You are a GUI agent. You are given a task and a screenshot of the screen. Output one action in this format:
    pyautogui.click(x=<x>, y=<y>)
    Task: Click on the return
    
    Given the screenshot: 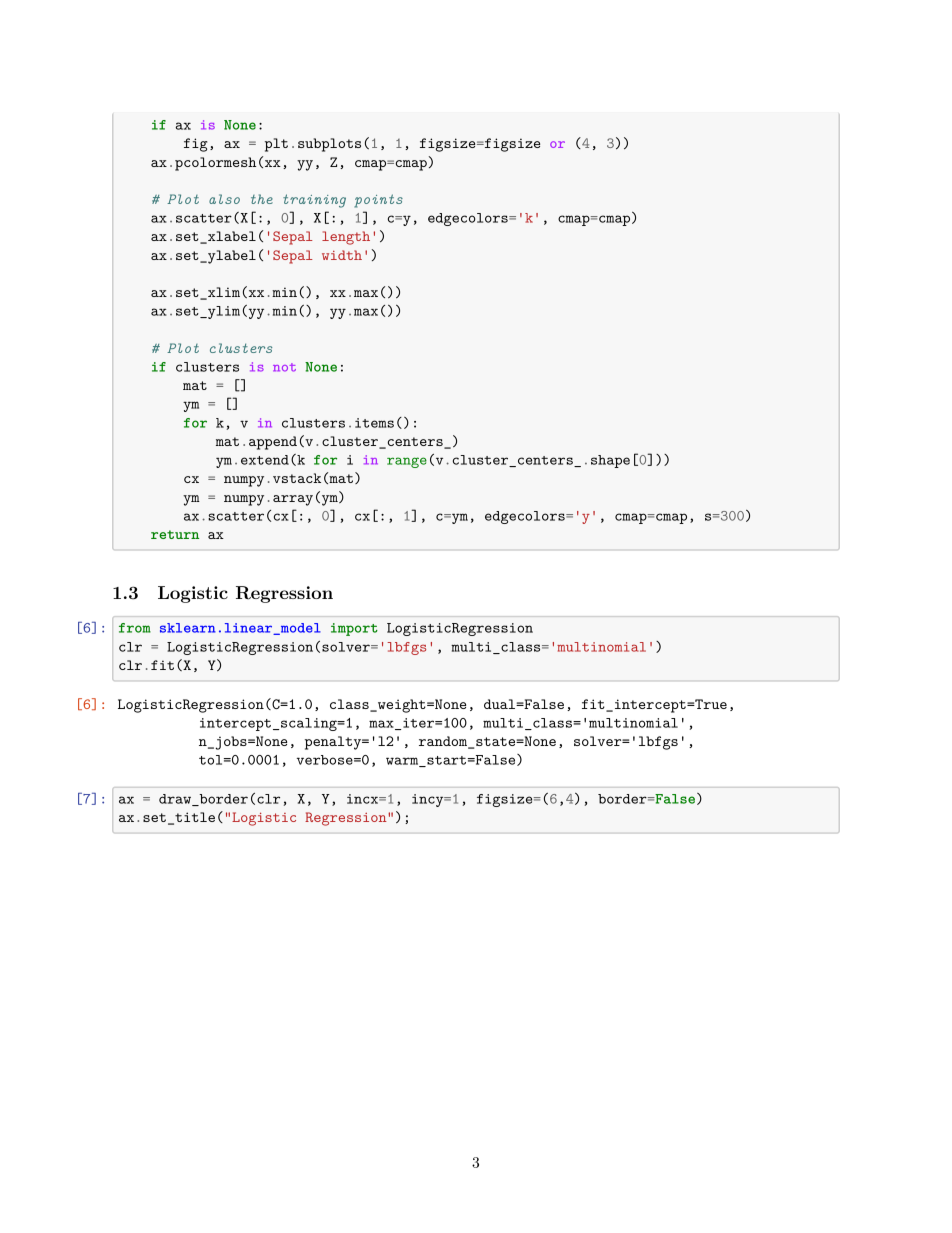 What is the action you would take?
    pyautogui.click(x=175, y=534)
